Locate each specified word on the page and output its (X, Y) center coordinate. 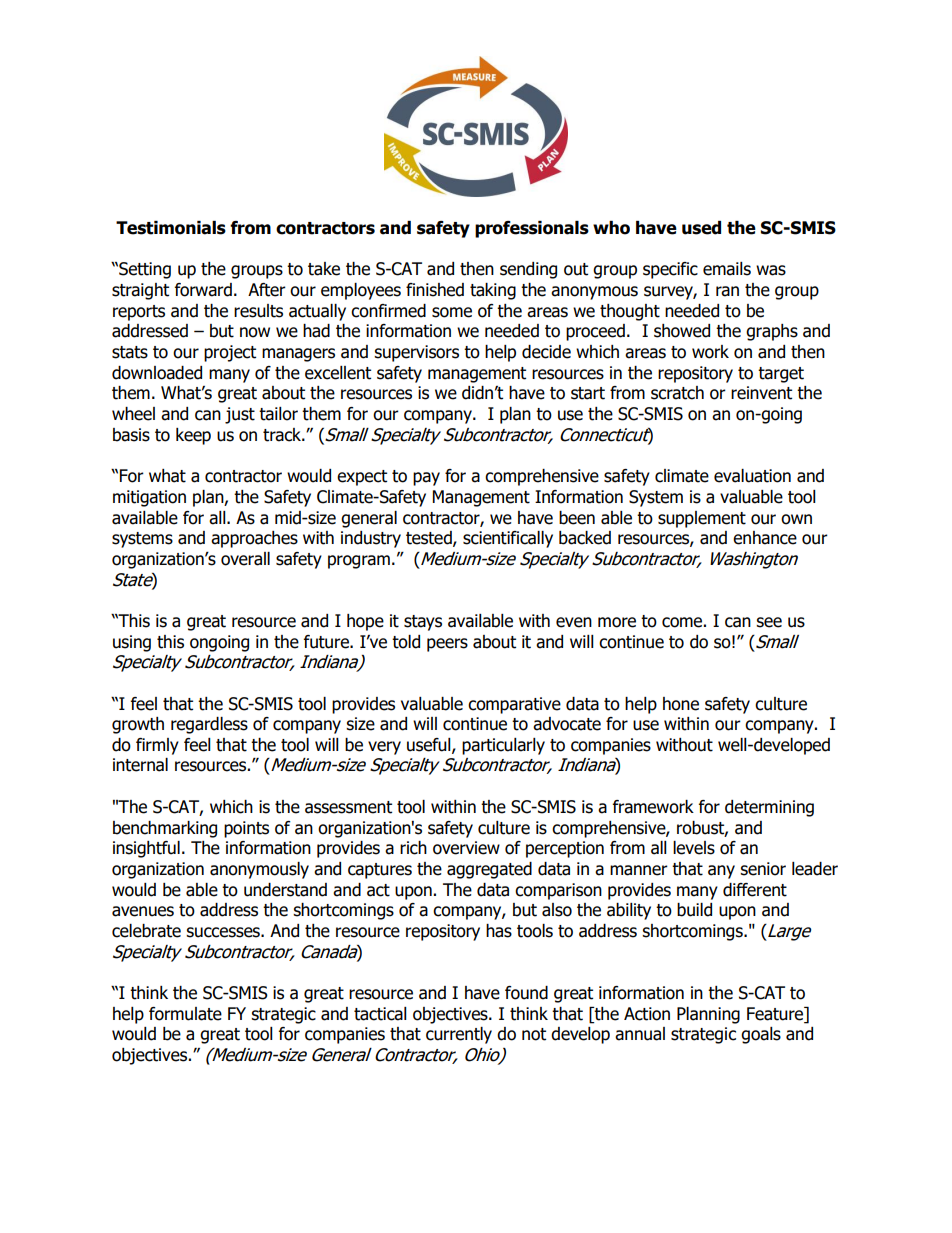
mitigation (149, 498)
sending (528, 270)
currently (459, 1035)
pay (426, 479)
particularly (503, 746)
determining (769, 808)
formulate (185, 1014)
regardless (209, 725)
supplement (702, 519)
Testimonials (171, 228)
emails (727, 269)
